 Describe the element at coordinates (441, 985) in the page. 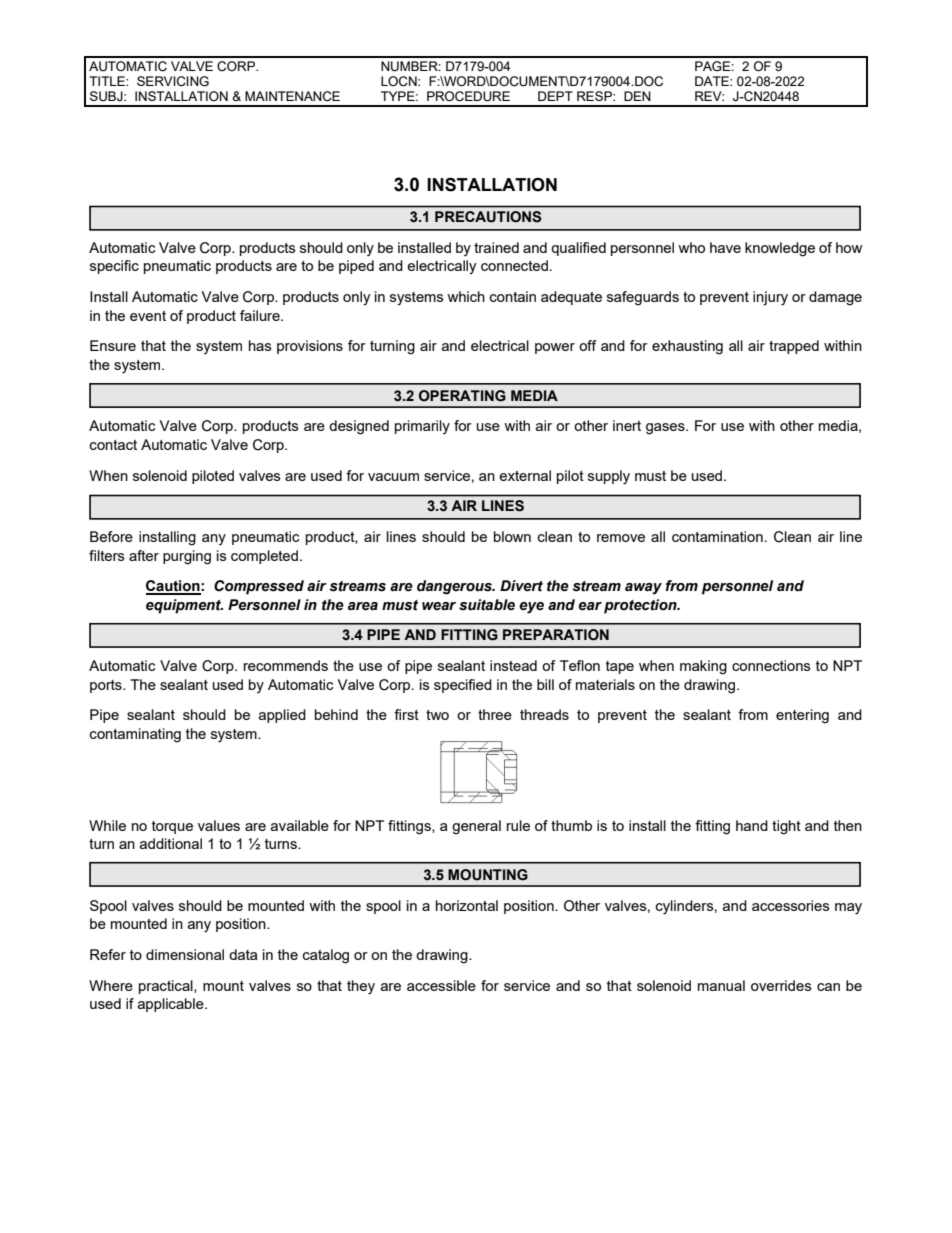

I see `accessible` at that location.
